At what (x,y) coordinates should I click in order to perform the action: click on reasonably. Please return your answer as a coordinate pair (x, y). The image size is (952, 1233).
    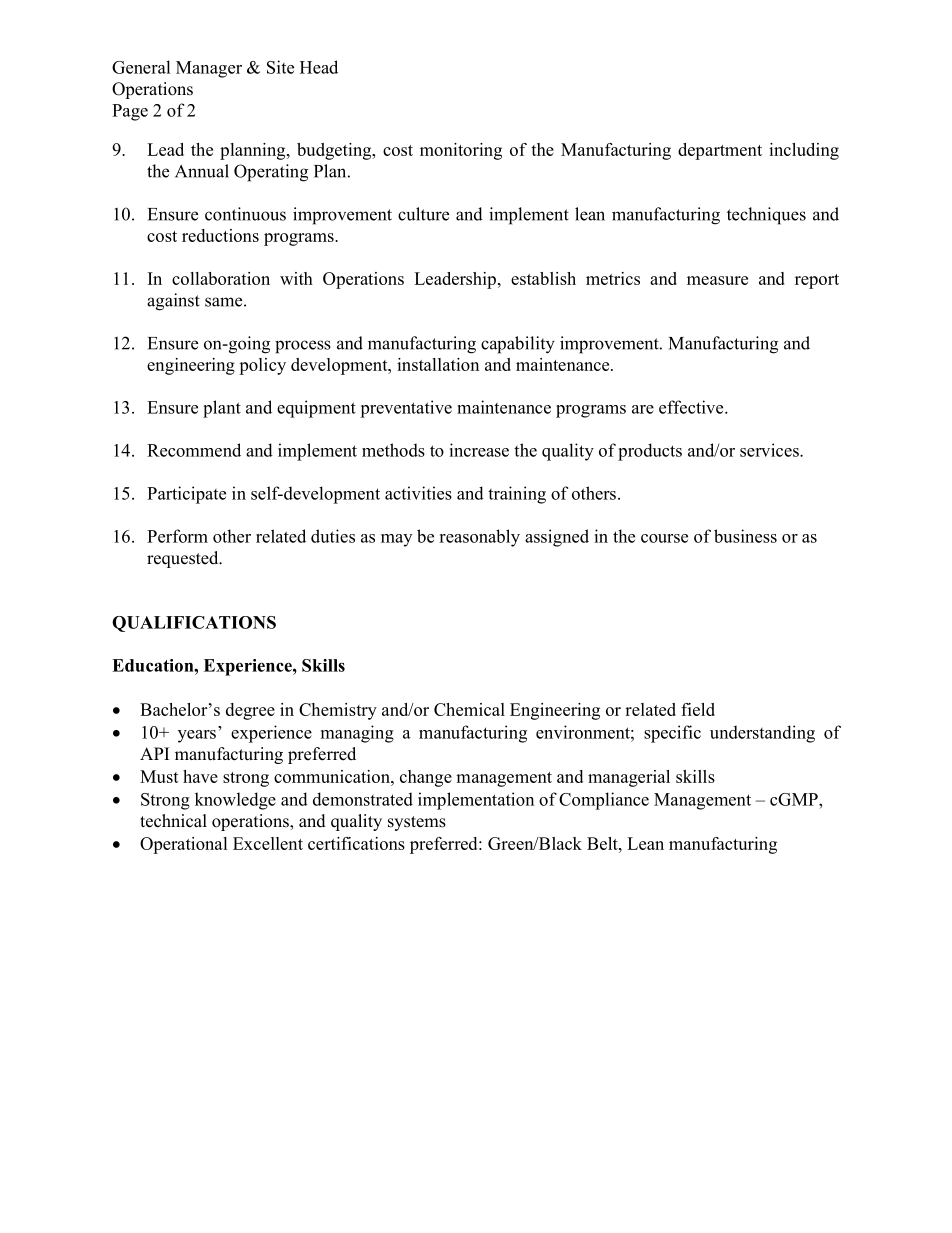
    Looking at the image, I should click on (479, 538).
